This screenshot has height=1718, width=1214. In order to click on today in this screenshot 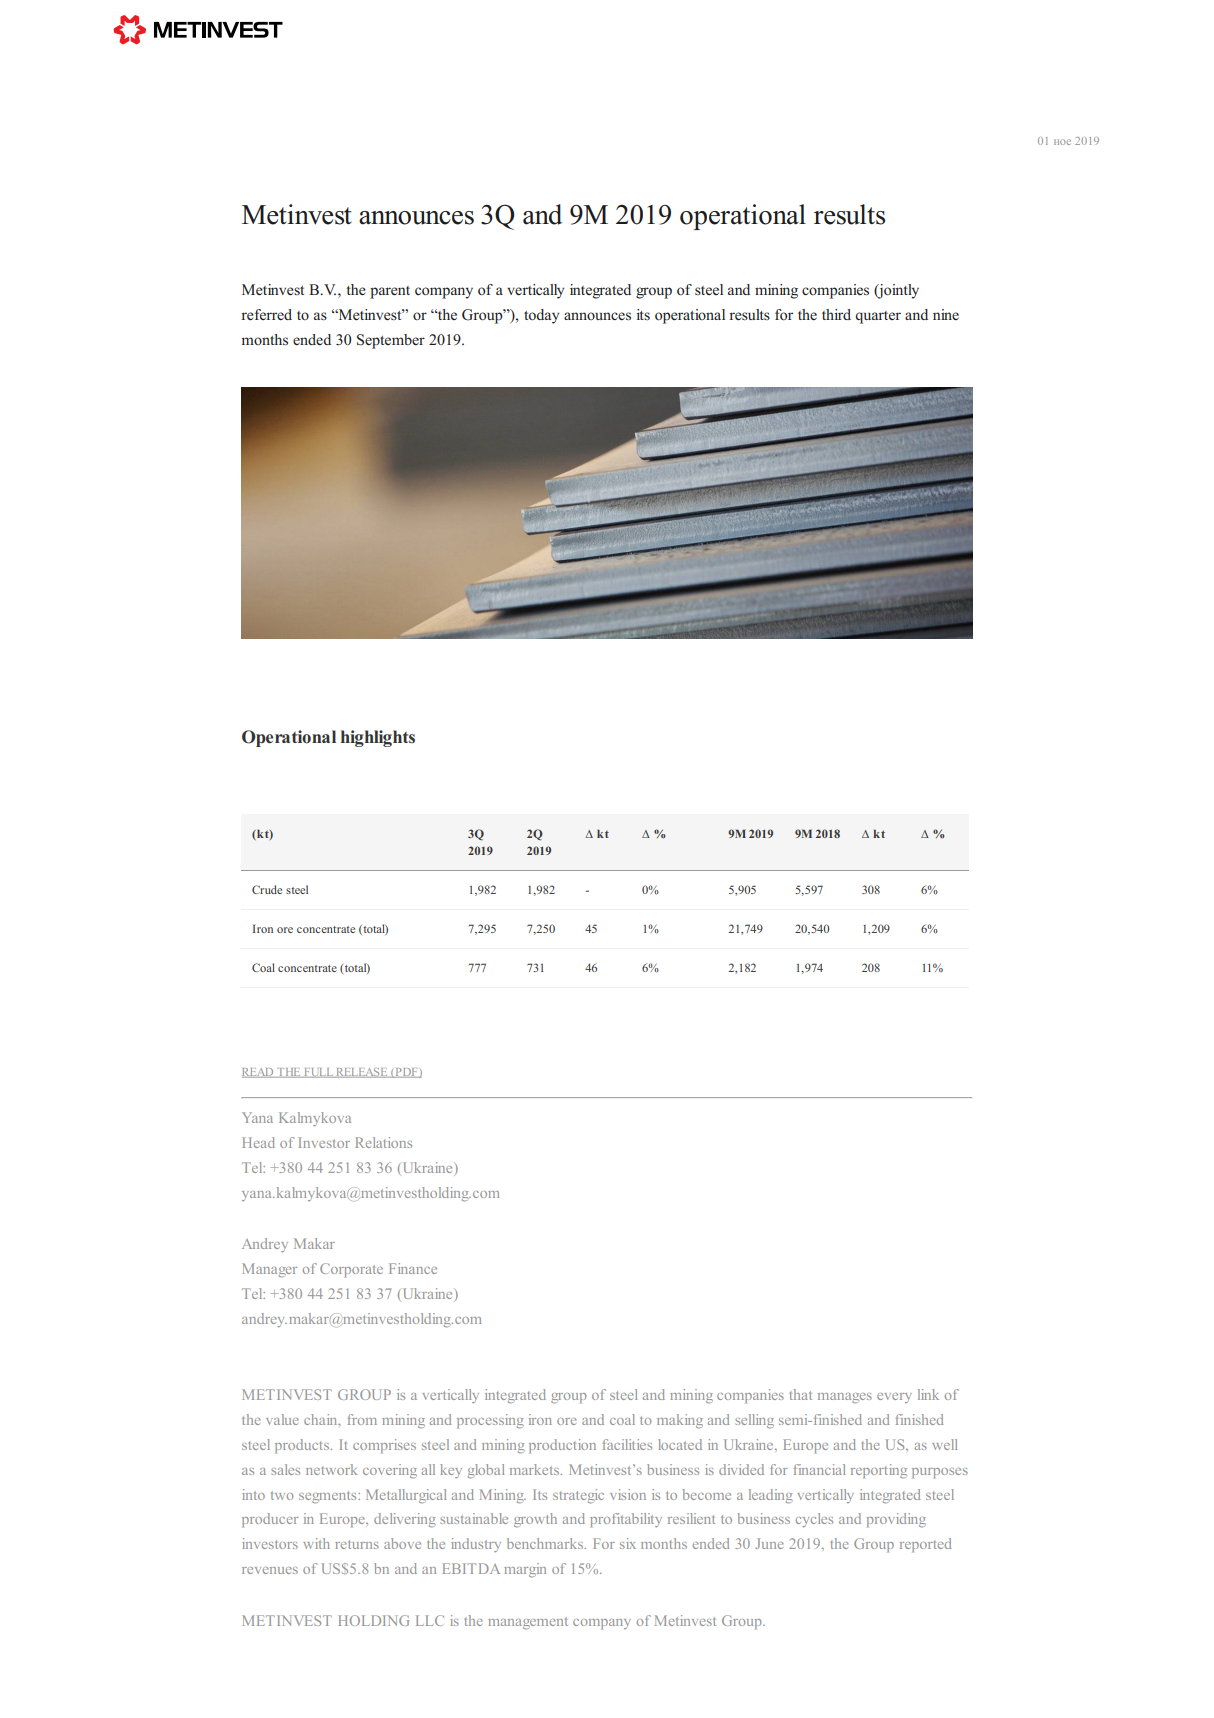, I will do `click(541, 316)`.
